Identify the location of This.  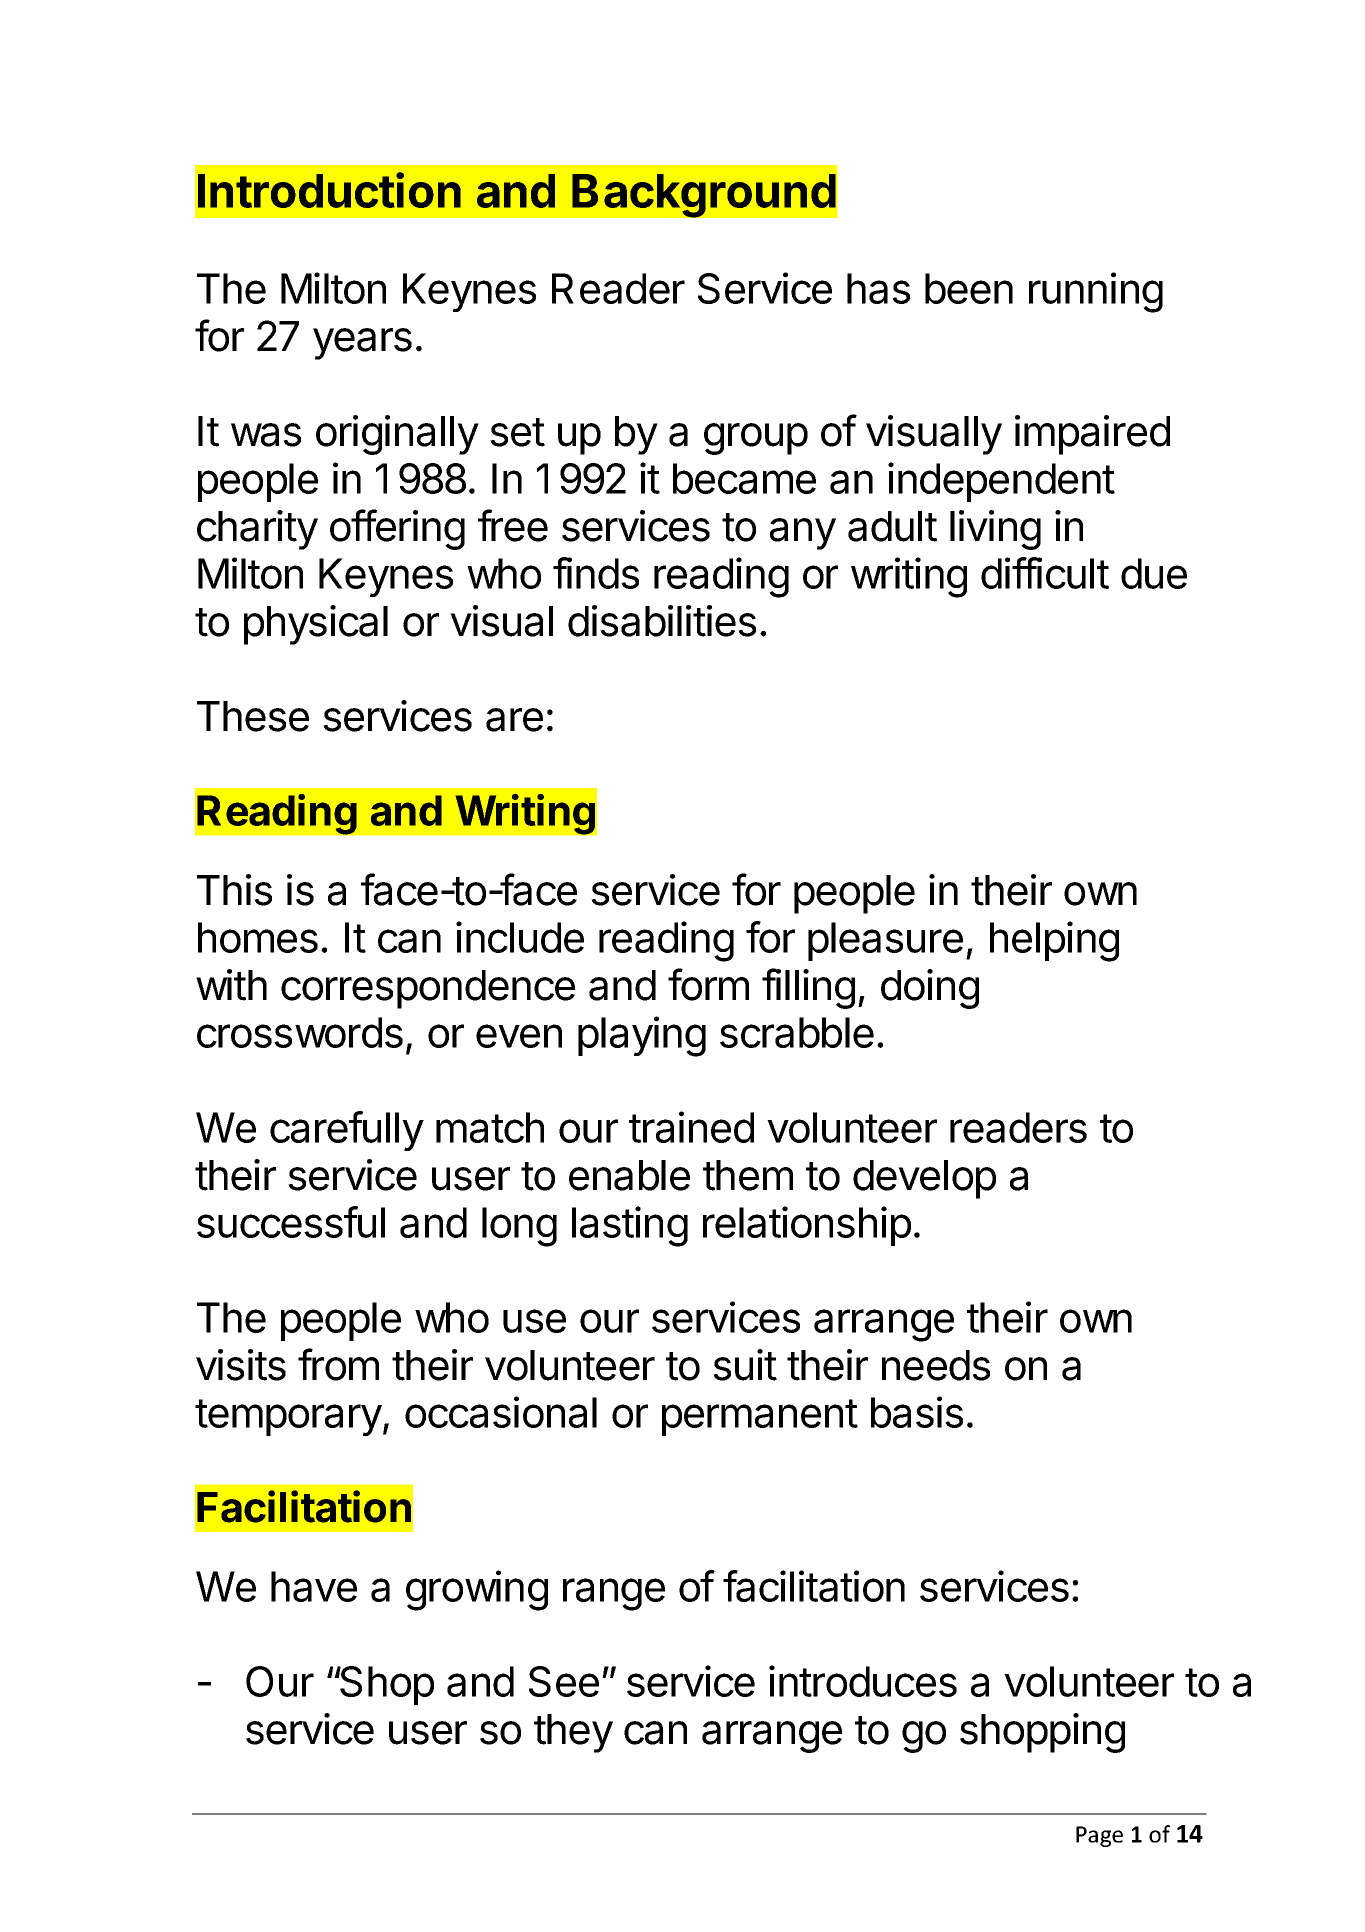
(234, 890).
